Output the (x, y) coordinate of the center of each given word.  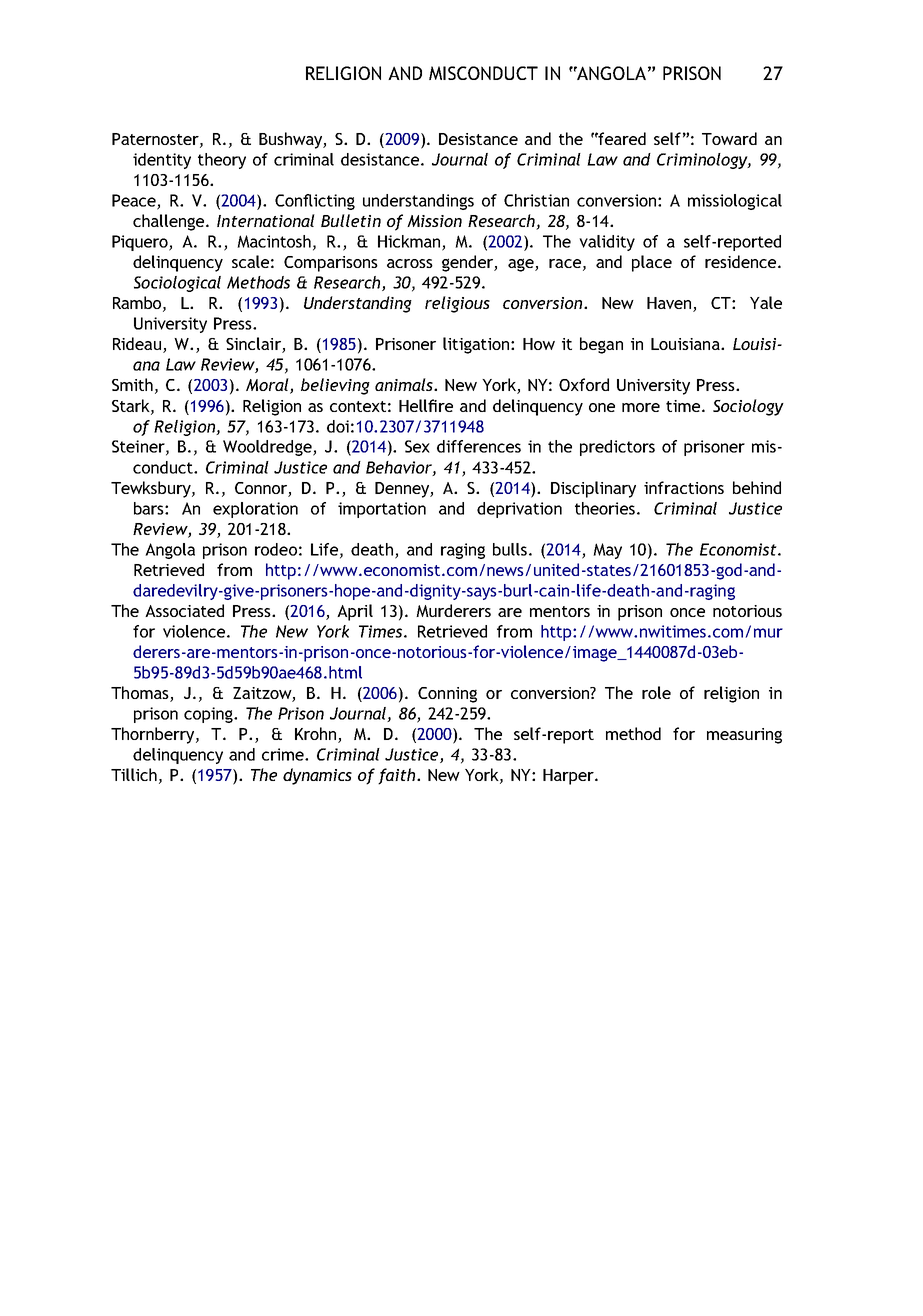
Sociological (177, 284)
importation (382, 510)
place (652, 263)
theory (222, 161)
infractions (684, 487)
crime (284, 754)
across (410, 263)
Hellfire (426, 405)
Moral (268, 386)
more (641, 407)
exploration (255, 510)
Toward (729, 138)
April (355, 612)
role (656, 692)
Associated (184, 610)
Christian (536, 200)
